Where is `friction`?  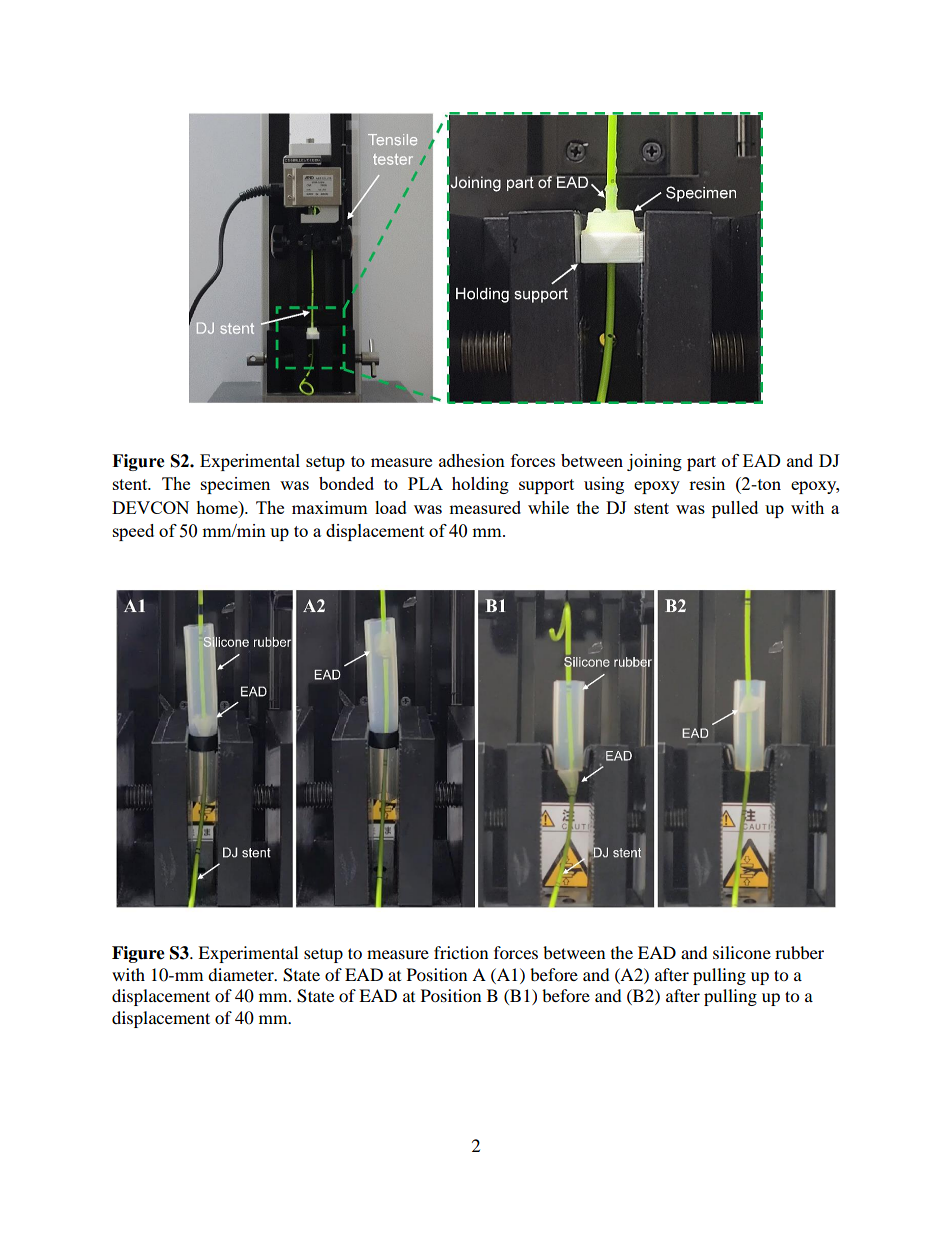 friction is located at coordinates (461, 952).
